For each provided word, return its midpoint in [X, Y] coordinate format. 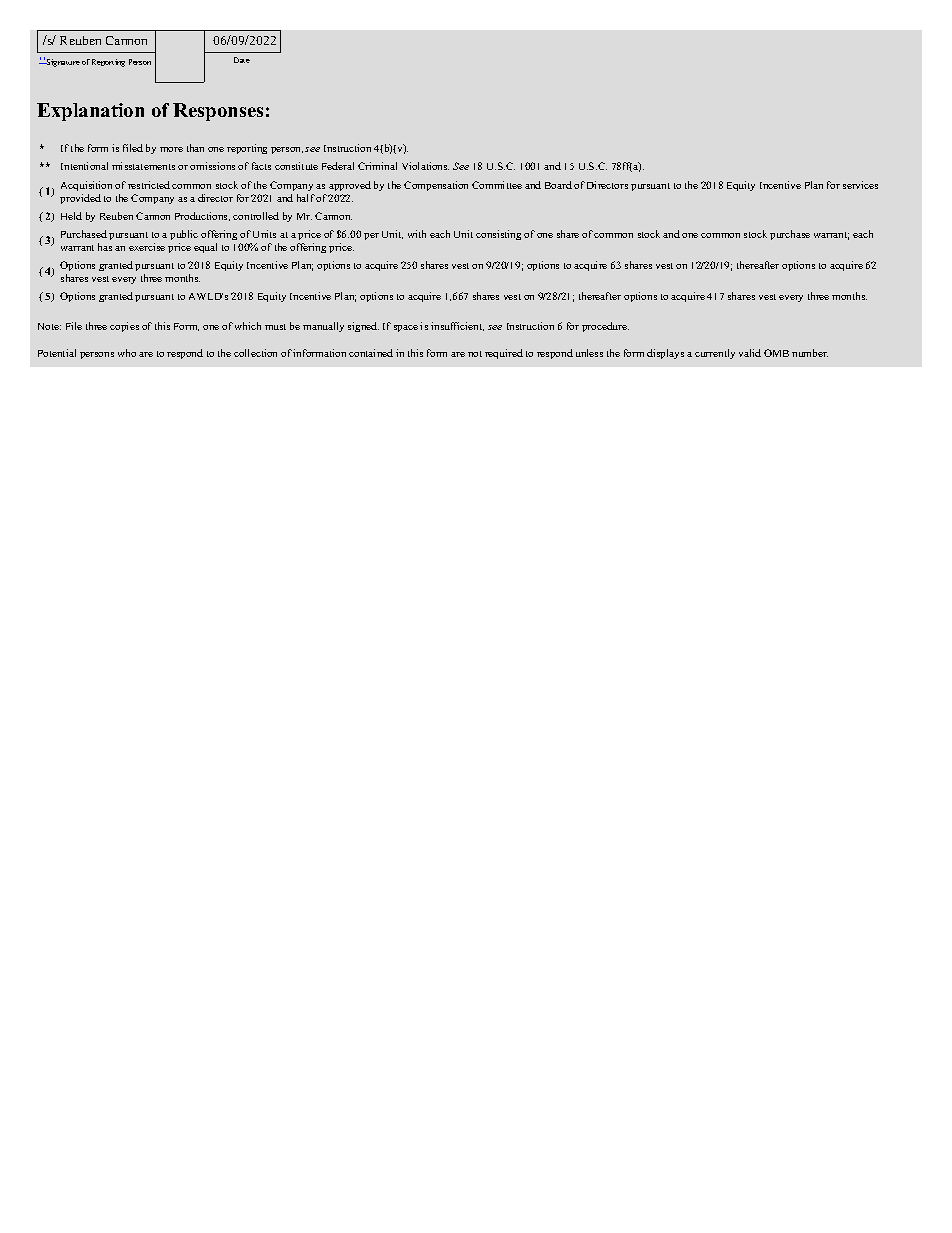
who [127, 353]
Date [242, 60]
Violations [425, 166]
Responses [218, 112]
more [171, 149]
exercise [147, 247]
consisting [498, 235]
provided [80, 199]
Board [558, 185]
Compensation [436, 186]
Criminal [377, 166]
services [860, 185]
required [504, 354]
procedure [605, 327]
